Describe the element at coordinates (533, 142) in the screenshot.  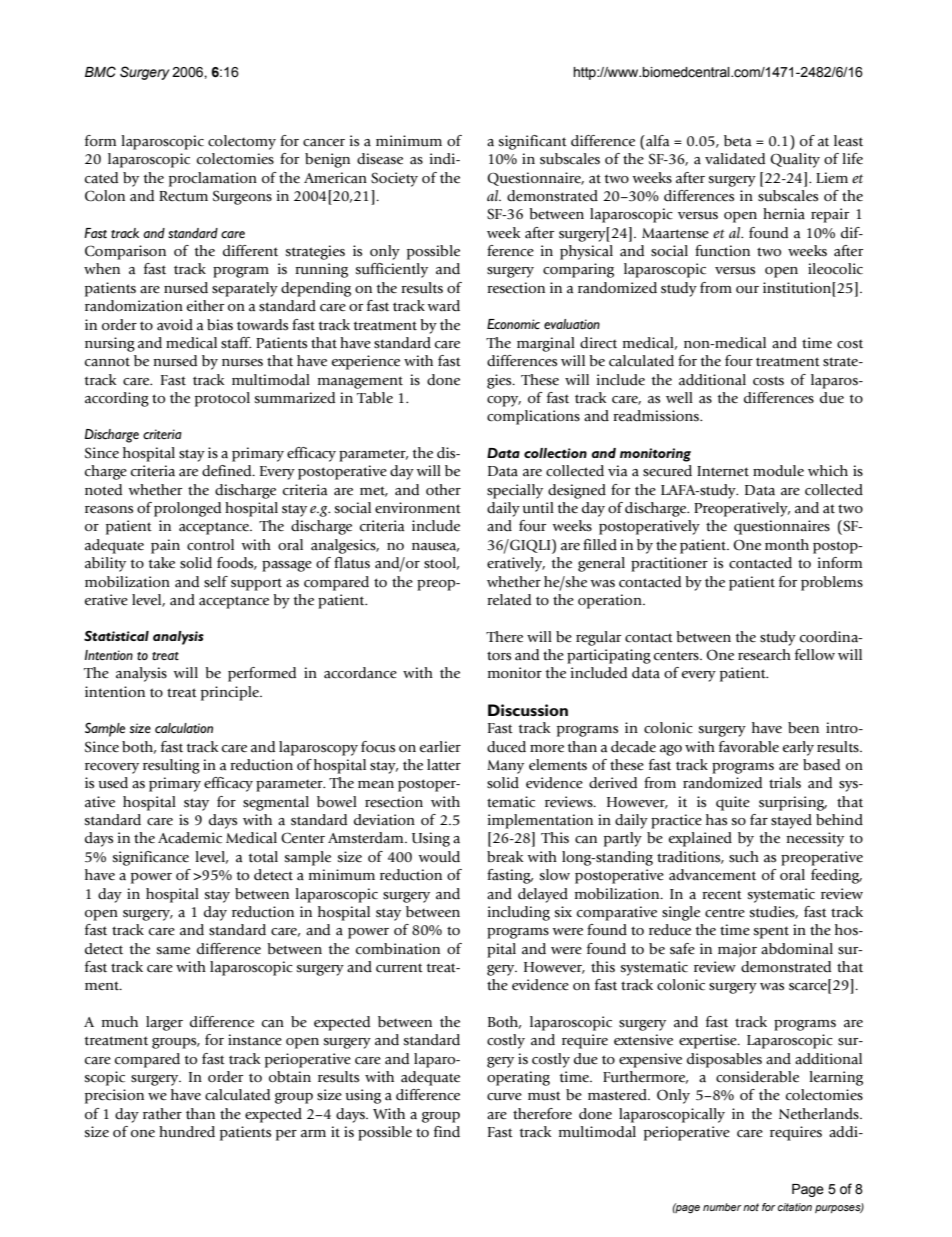
I see `significant` at that location.
